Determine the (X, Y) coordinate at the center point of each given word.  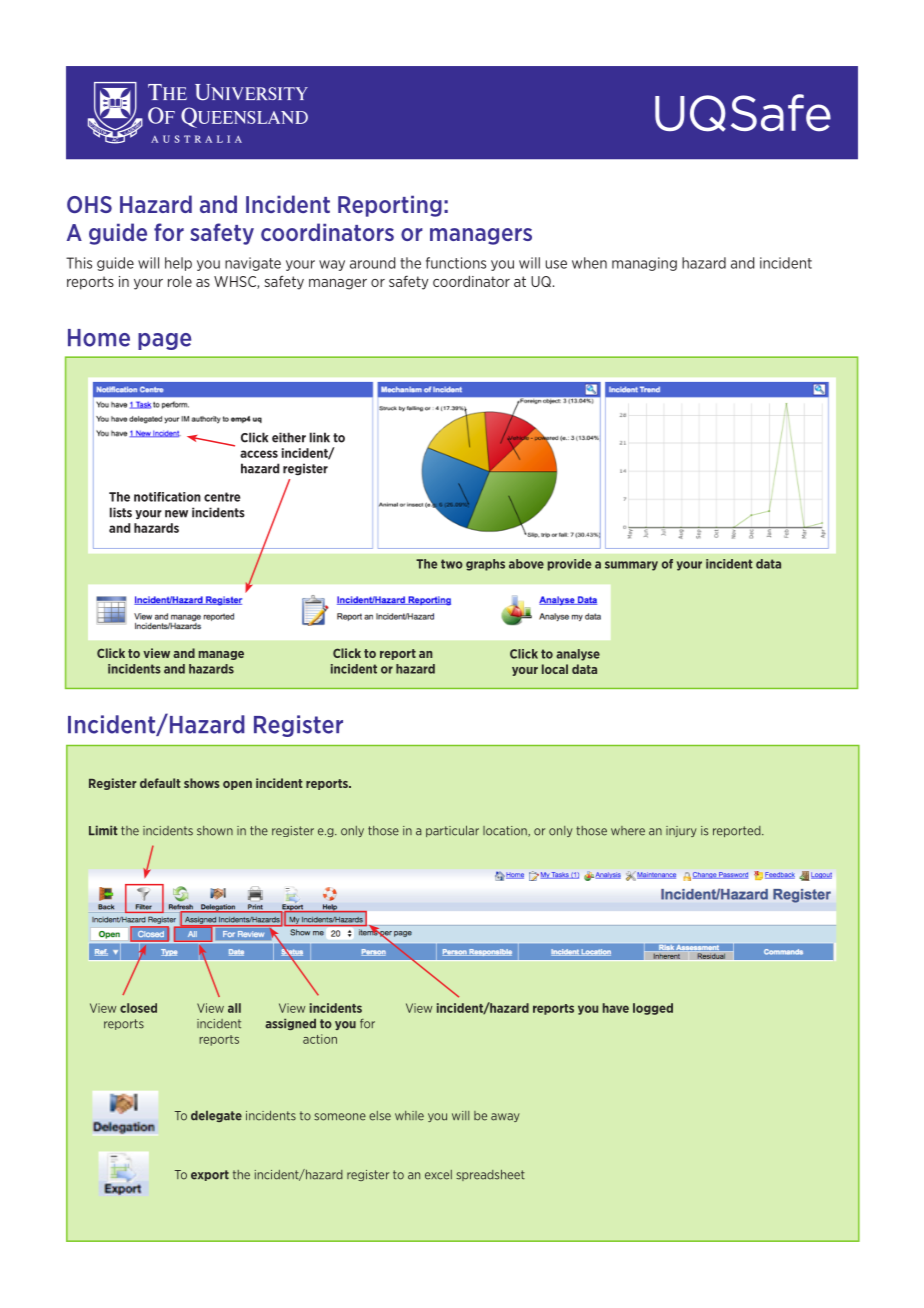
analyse (578, 655)
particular (452, 831)
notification (167, 497)
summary (631, 566)
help (178, 264)
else (380, 1116)
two (452, 564)
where (628, 831)
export (210, 1175)
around (372, 263)
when (589, 263)
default (160, 783)
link (320, 437)
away (505, 1117)
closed (138, 1008)
